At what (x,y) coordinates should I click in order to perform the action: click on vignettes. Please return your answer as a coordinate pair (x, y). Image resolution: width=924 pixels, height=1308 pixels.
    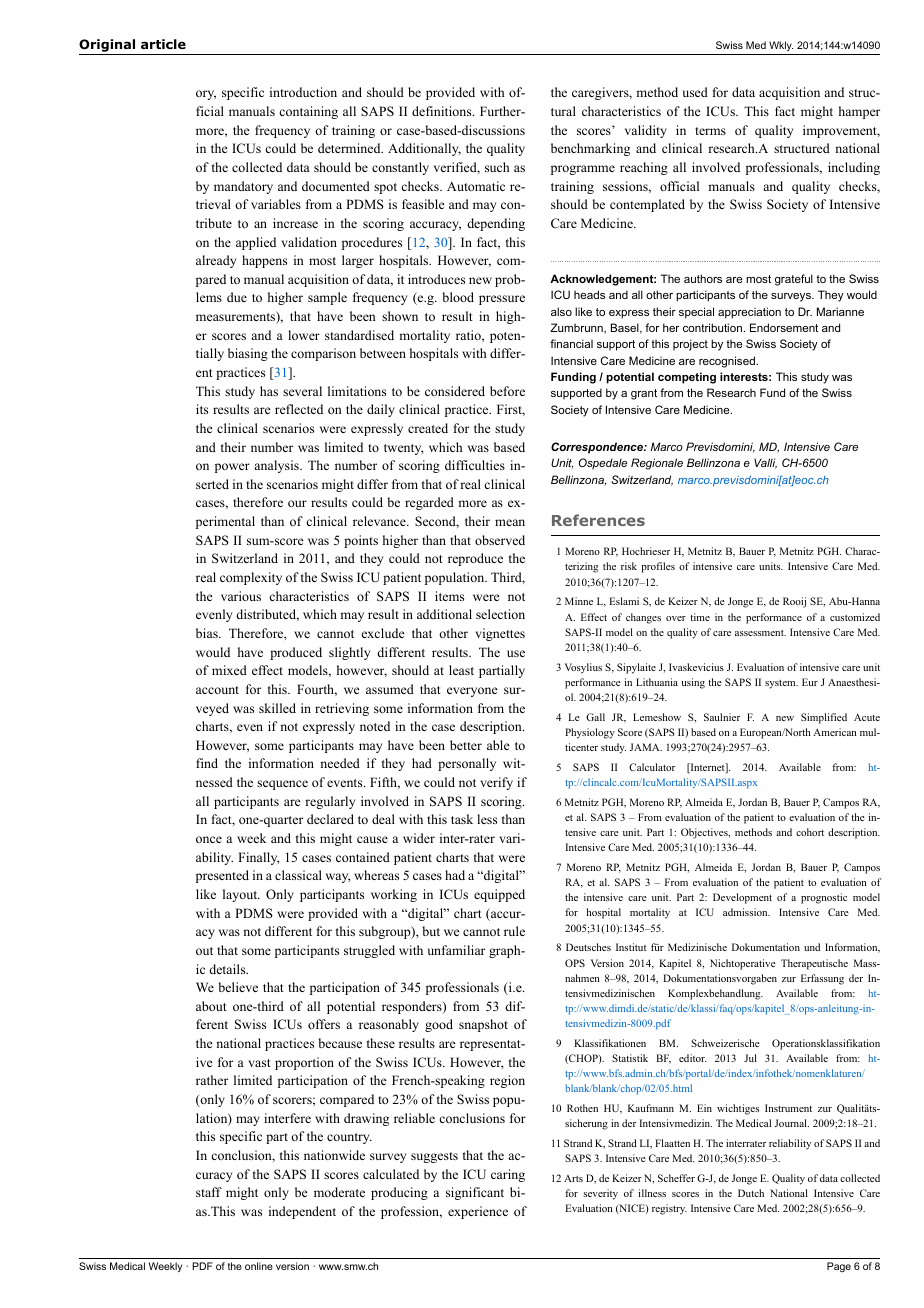
    Looking at the image, I should click on (500, 634).
